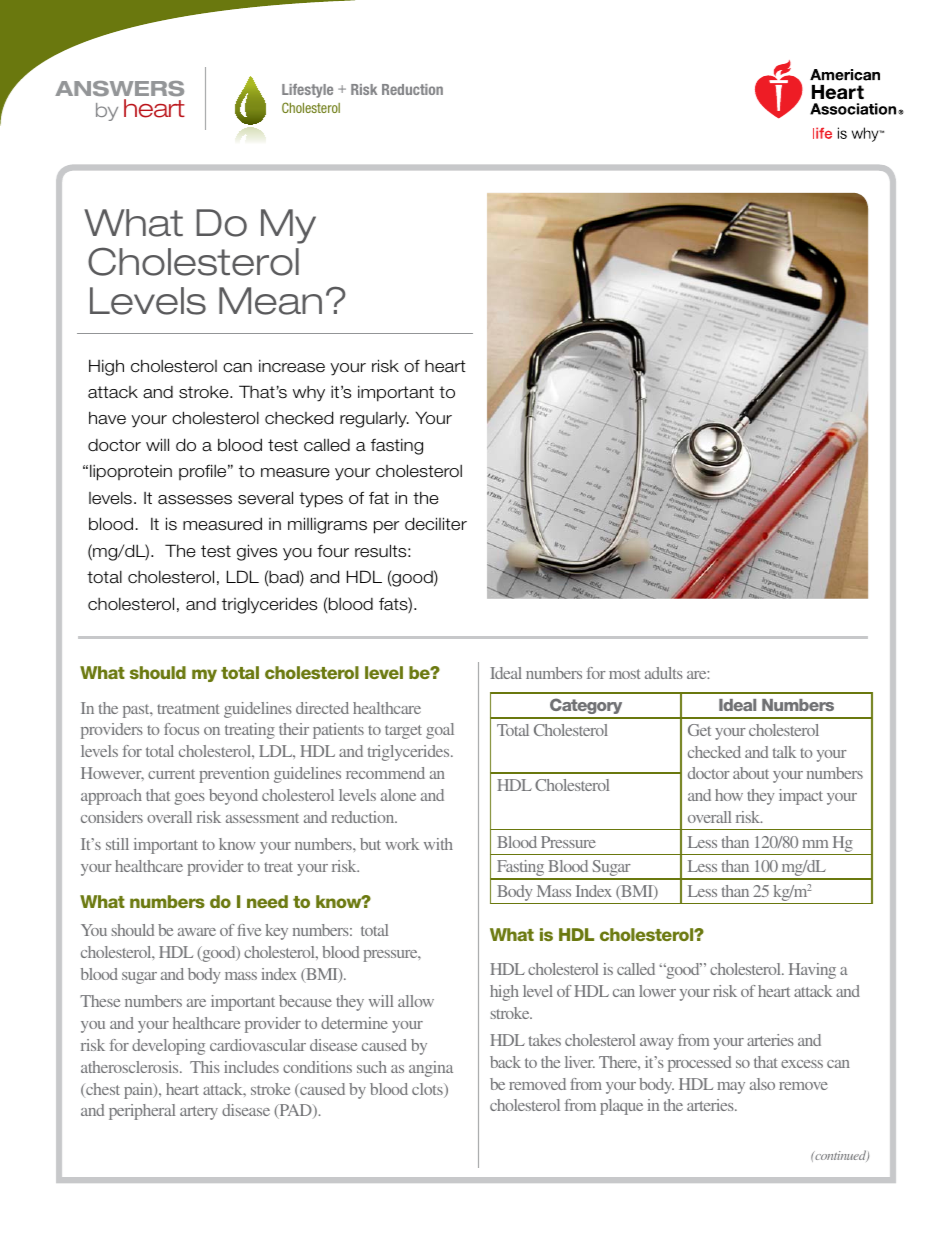 Image resolution: width=952 pixels, height=1233 pixels. Describe the element at coordinates (119, 88) in the document. I see `ANSWERS` at that location.
